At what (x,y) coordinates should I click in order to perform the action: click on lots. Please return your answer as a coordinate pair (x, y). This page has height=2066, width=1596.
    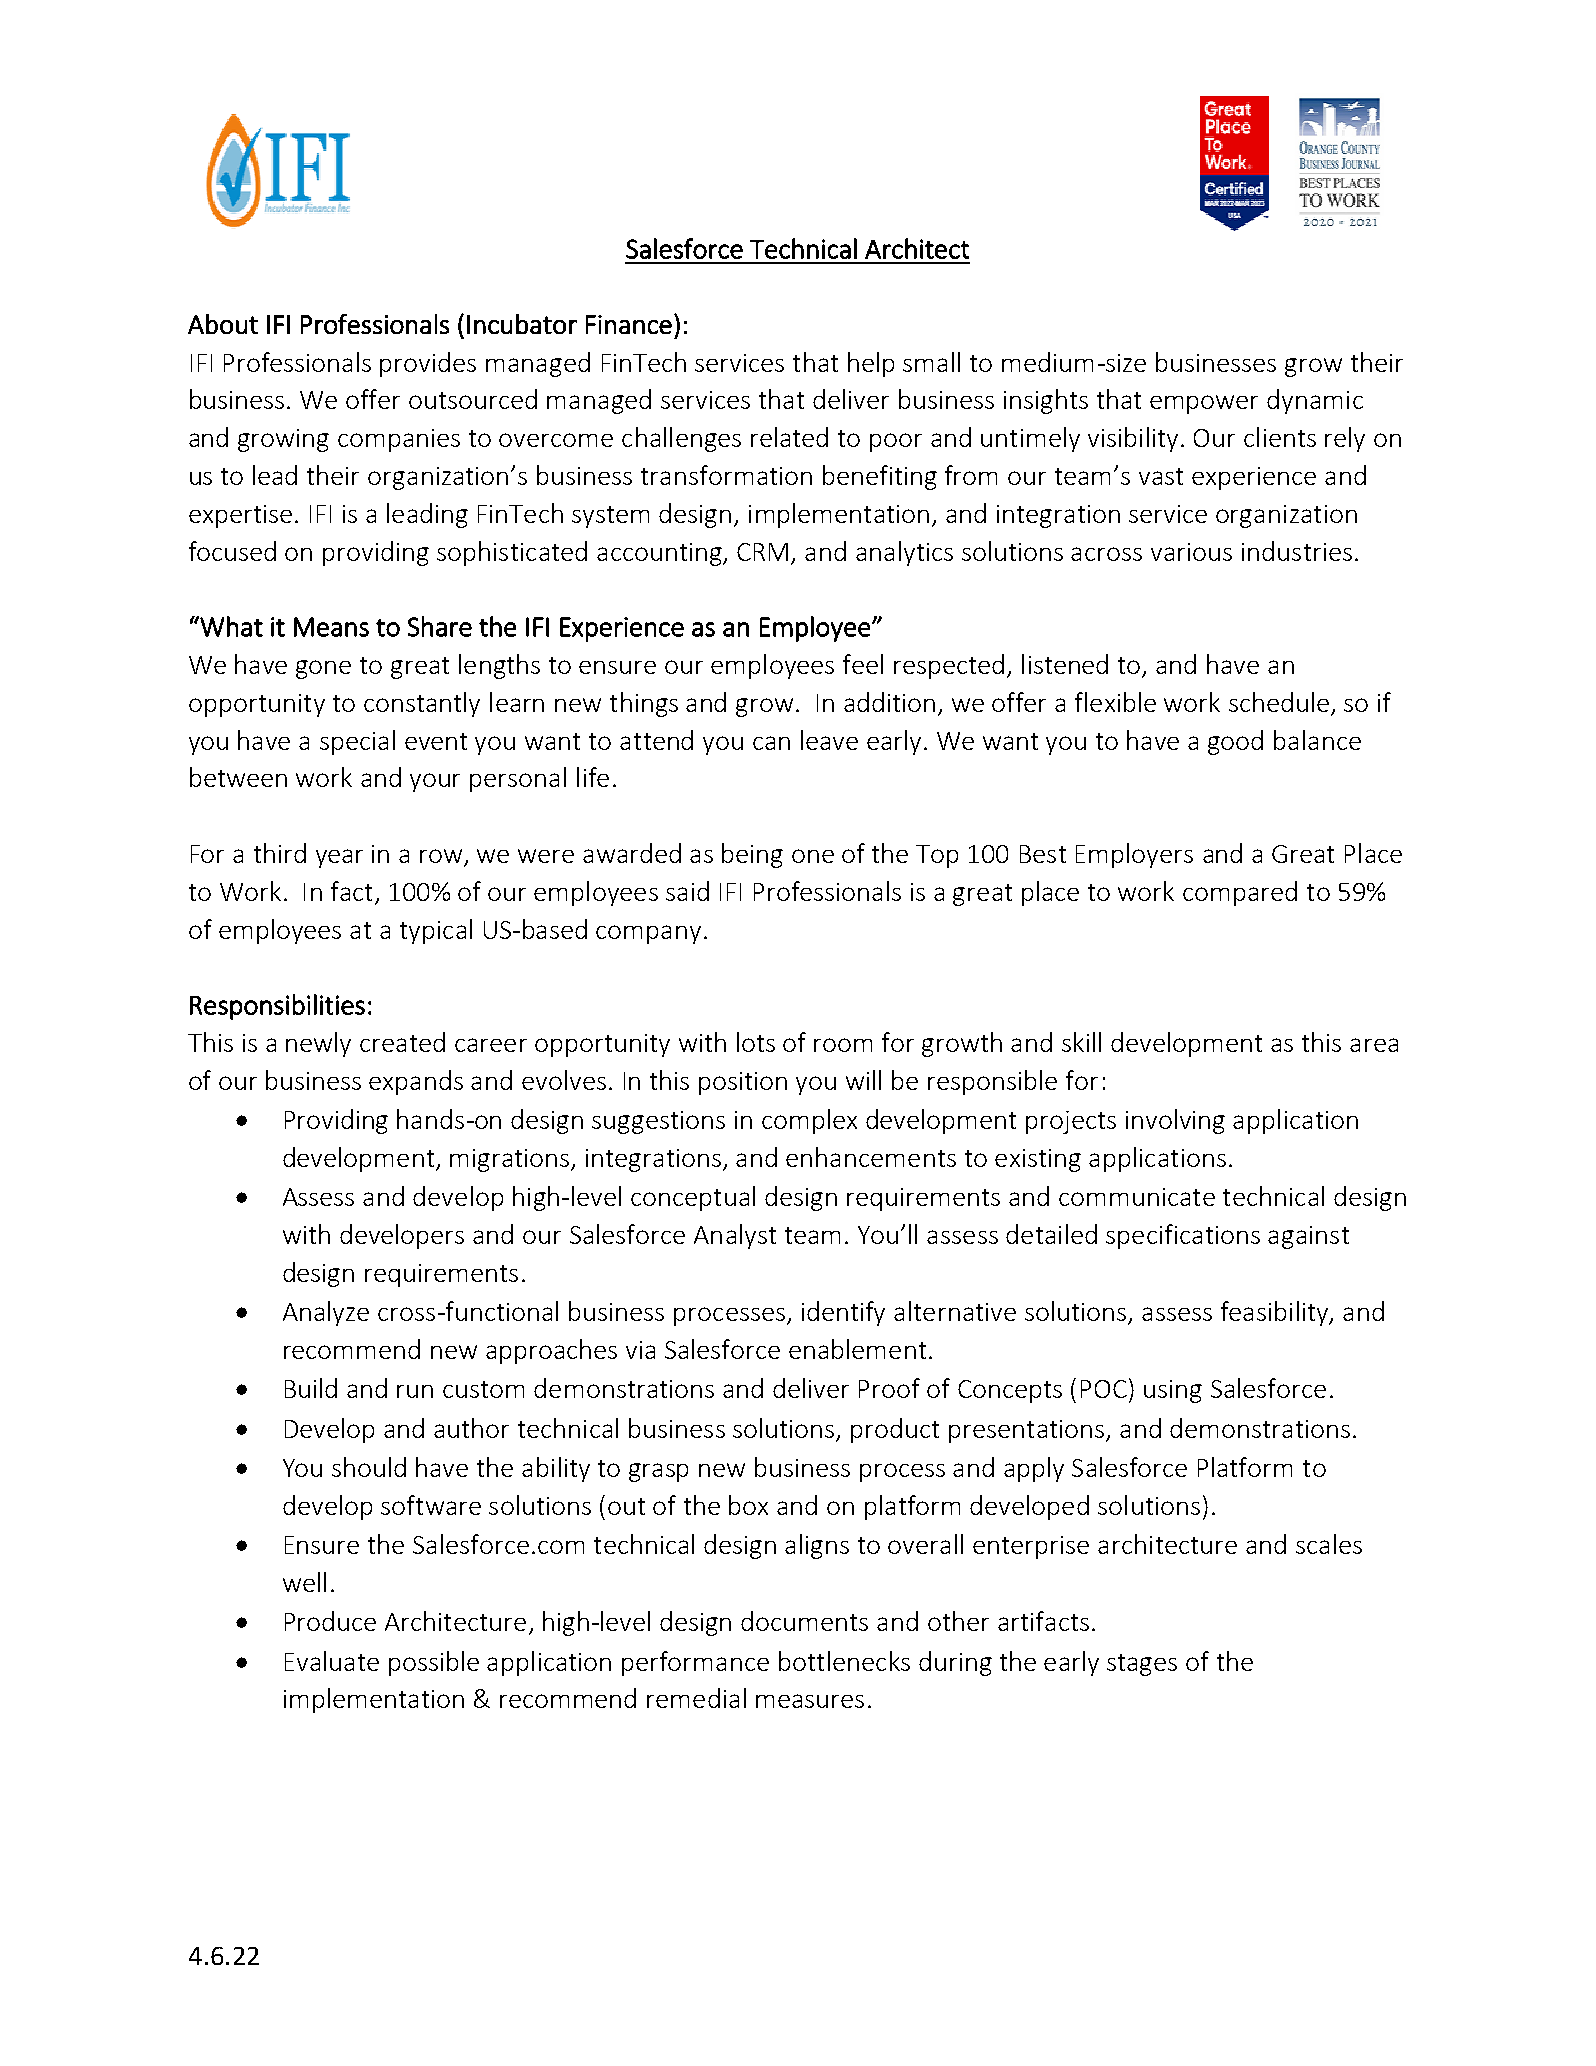
    Looking at the image, I should click on (756, 1042).
